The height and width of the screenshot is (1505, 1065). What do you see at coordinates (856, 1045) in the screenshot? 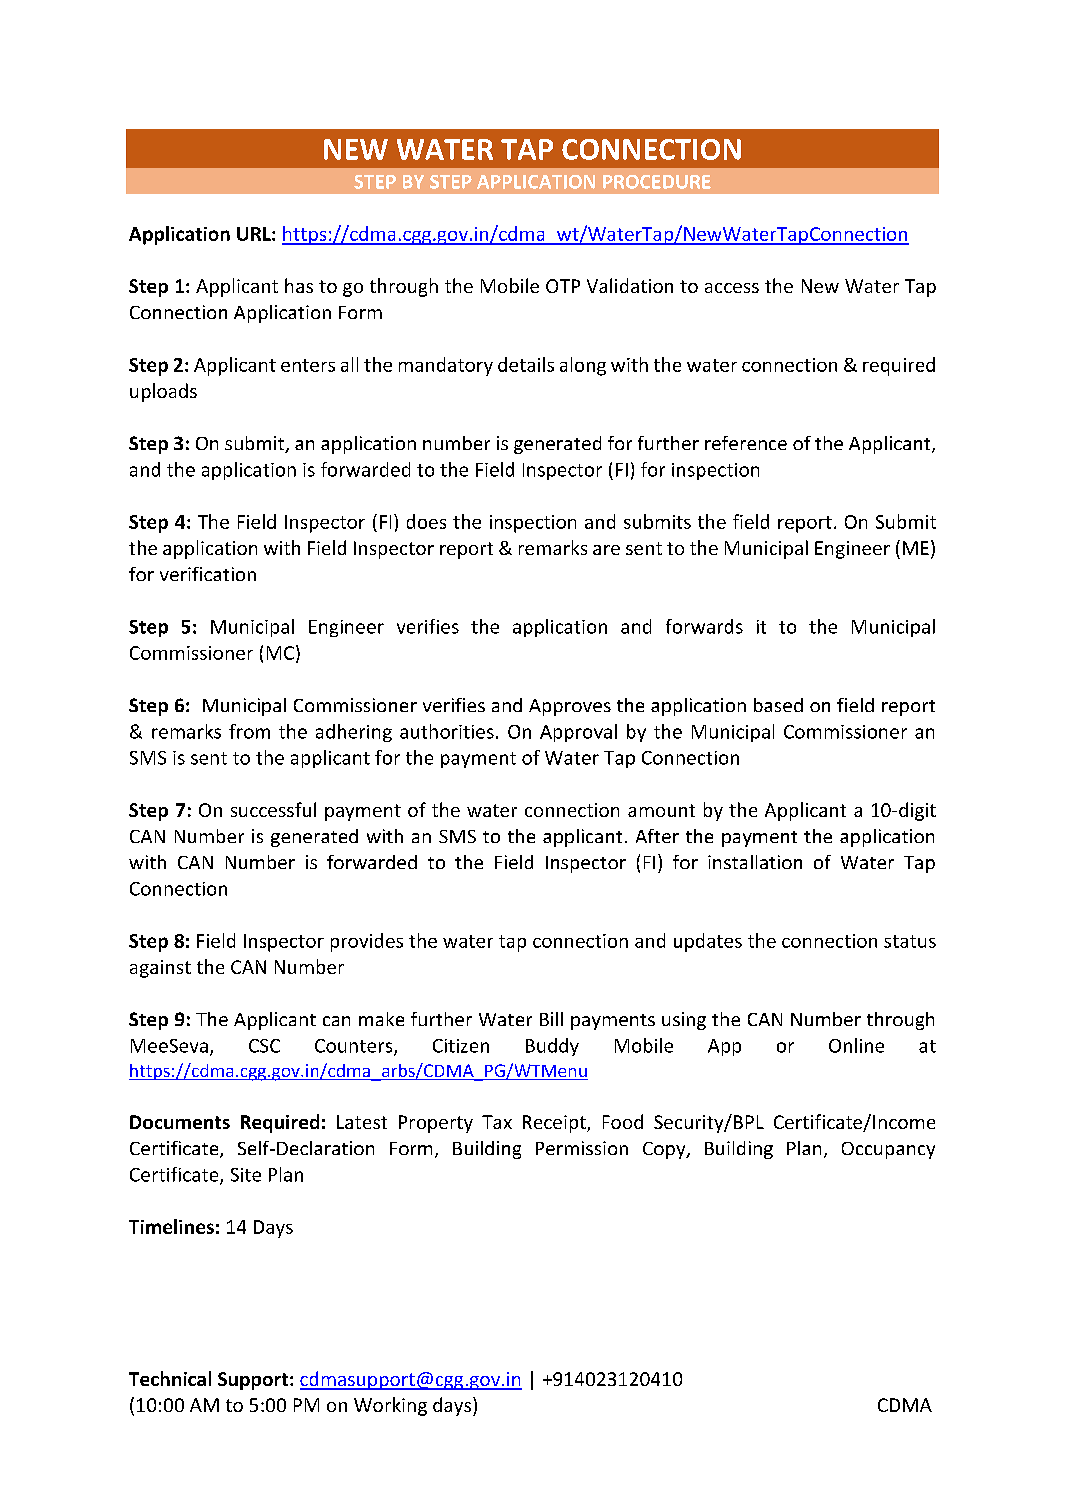
I see `Online` at bounding box center [856, 1045].
